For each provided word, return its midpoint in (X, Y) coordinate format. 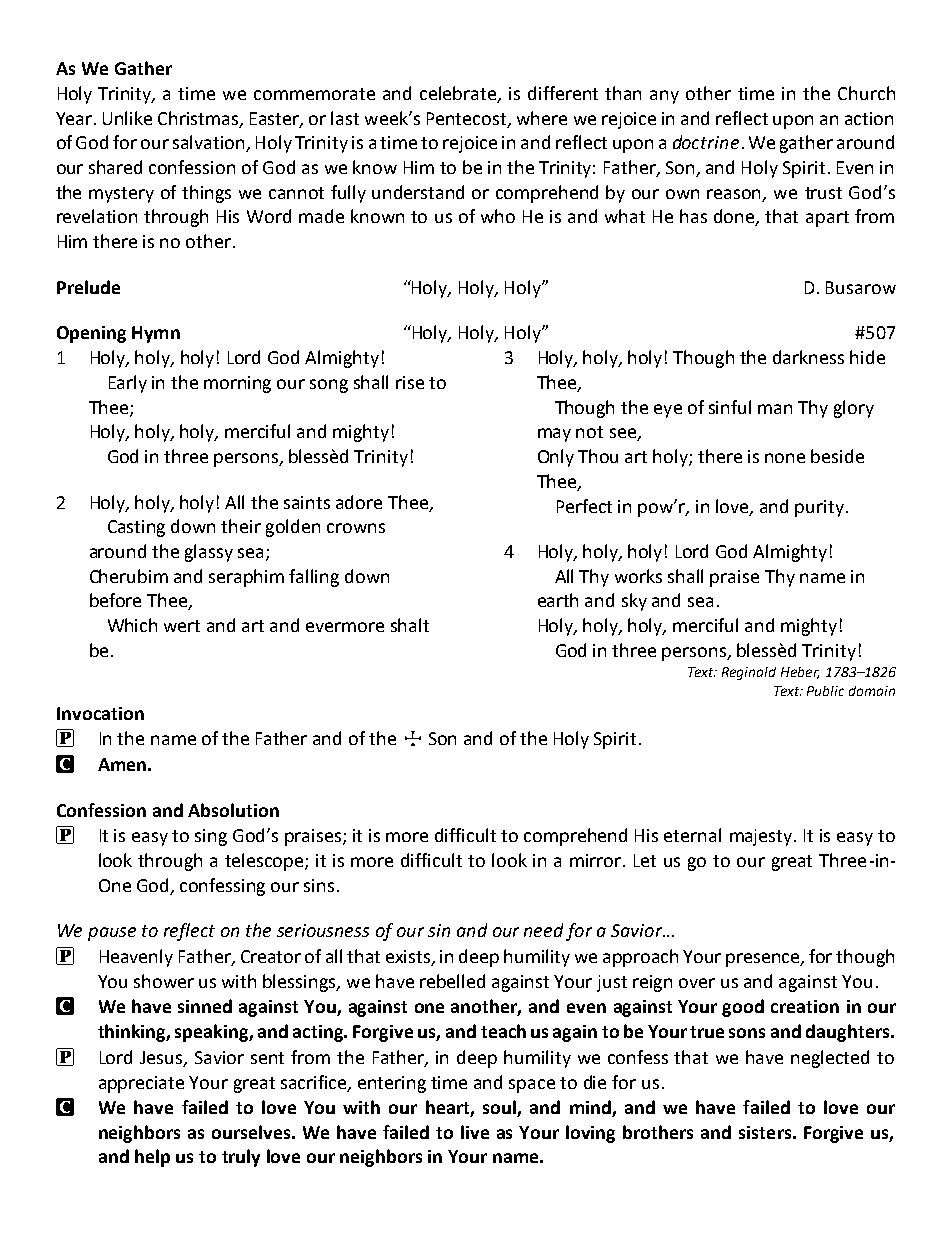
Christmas (199, 119)
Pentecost (468, 119)
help (152, 1158)
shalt (410, 625)
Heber (800, 673)
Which (132, 625)
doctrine (706, 142)
